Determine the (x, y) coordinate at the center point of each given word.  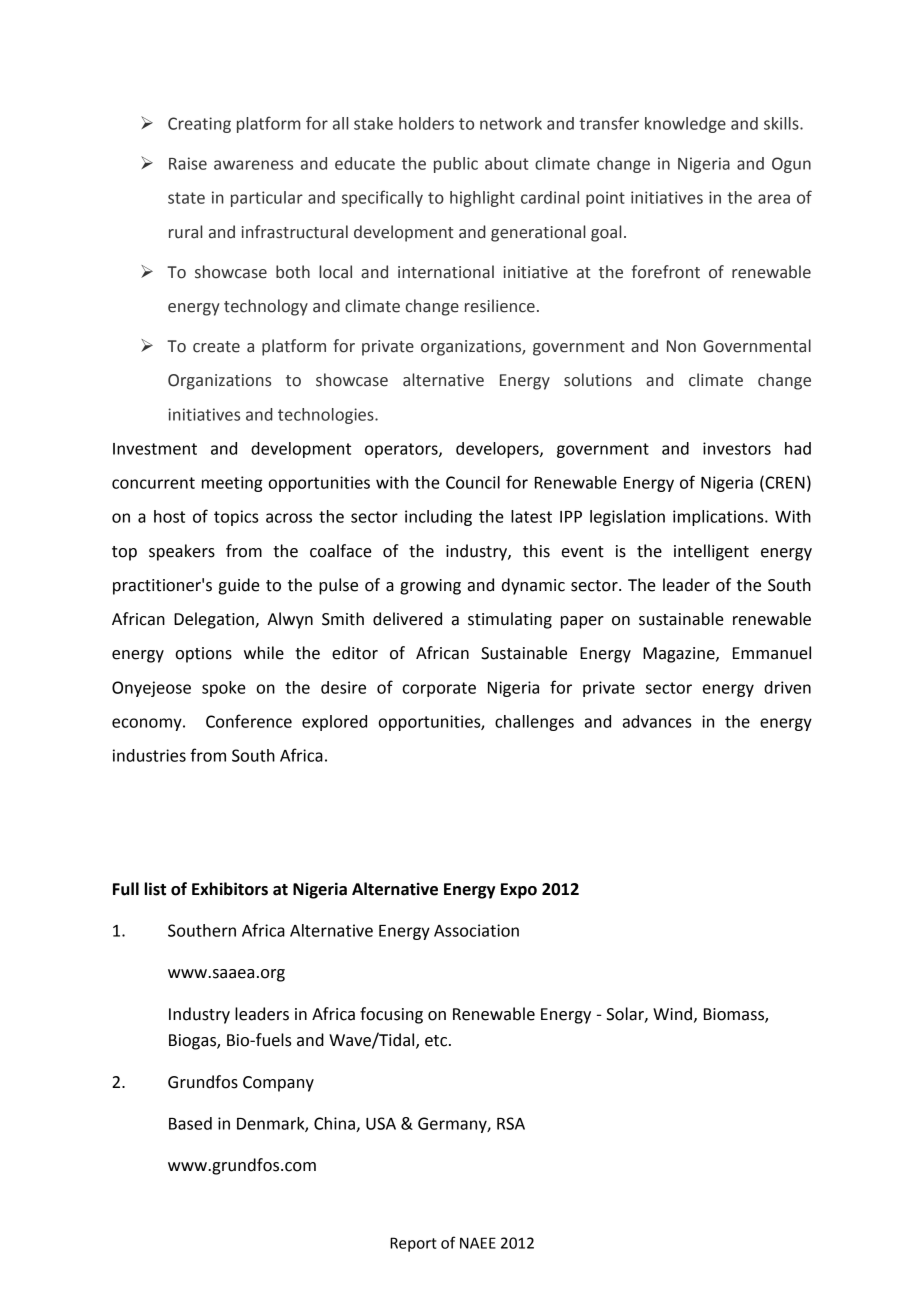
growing (430, 587)
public (456, 165)
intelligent (711, 552)
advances (657, 721)
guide (239, 586)
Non (681, 346)
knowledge (685, 125)
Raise (188, 163)
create (216, 347)
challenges (534, 723)
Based (190, 1123)
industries (149, 755)
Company (278, 1084)
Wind (672, 1014)
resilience (500, 306)
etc (437, 1041)
